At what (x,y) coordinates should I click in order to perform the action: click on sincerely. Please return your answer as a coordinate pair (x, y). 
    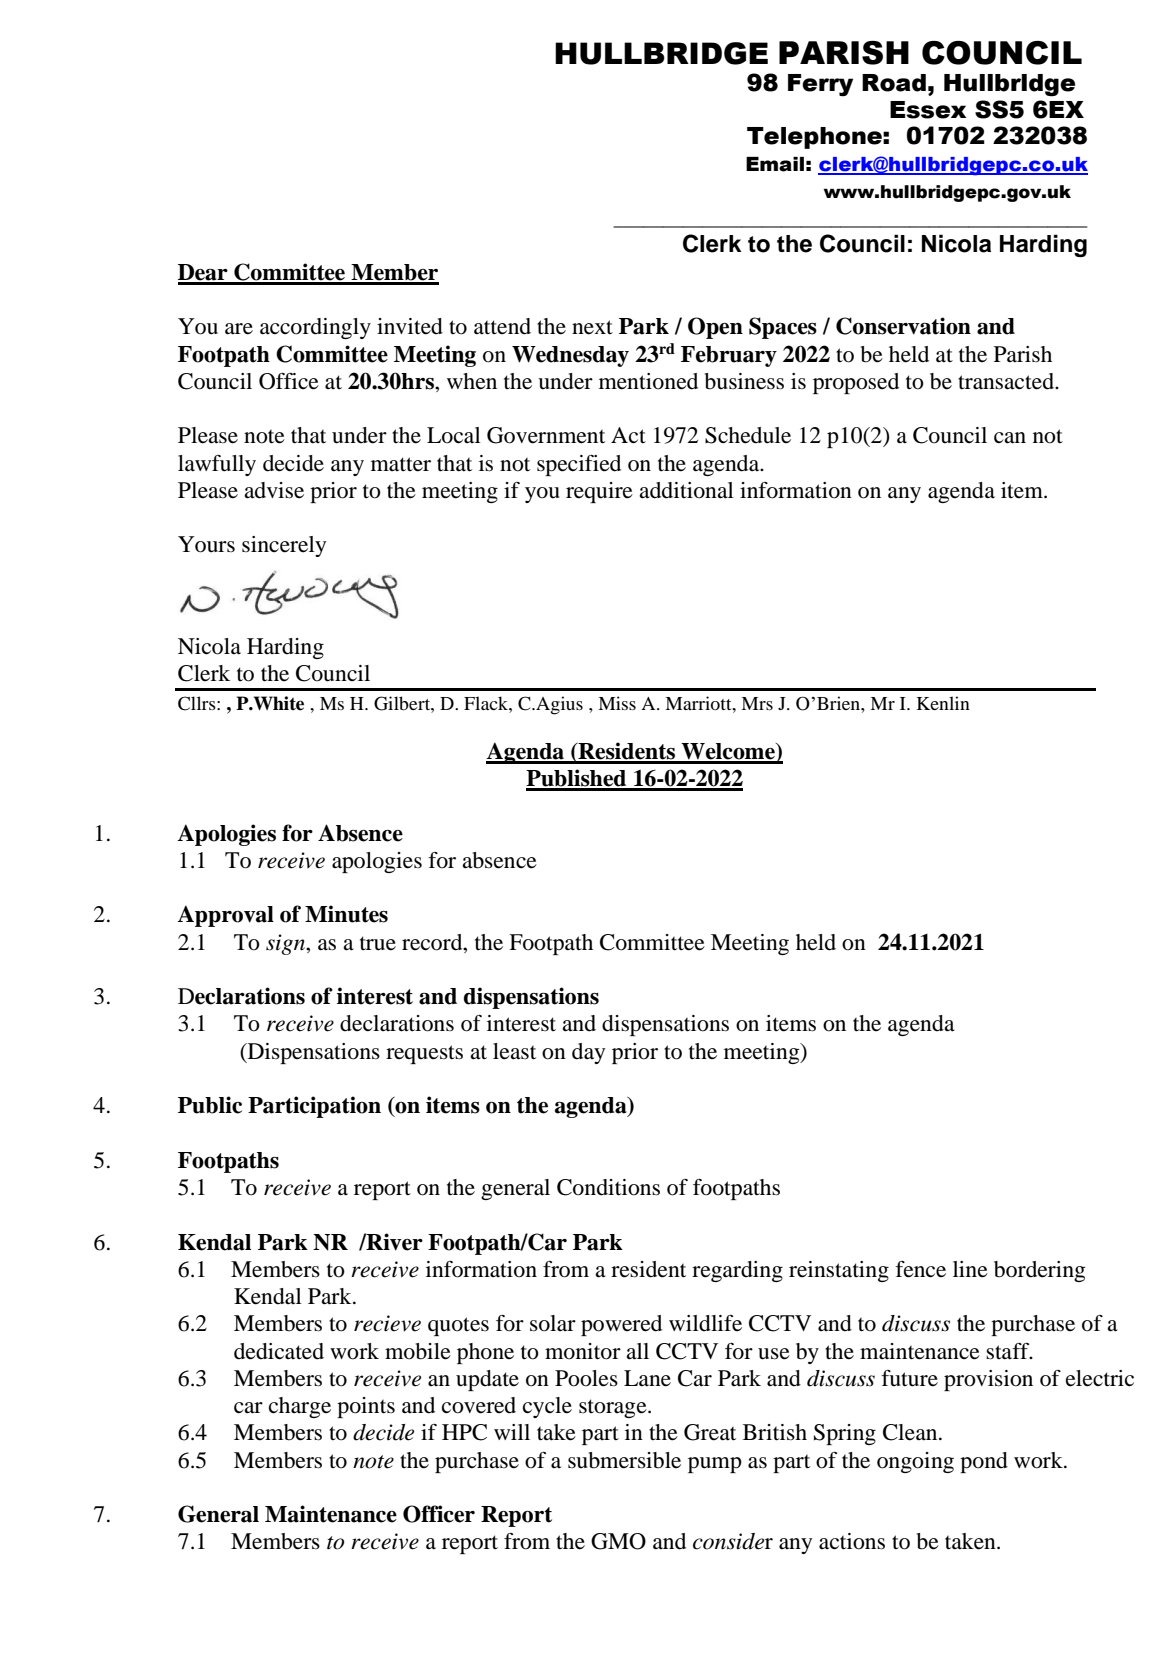
    Looking at the image, I should click on (284, 546).
